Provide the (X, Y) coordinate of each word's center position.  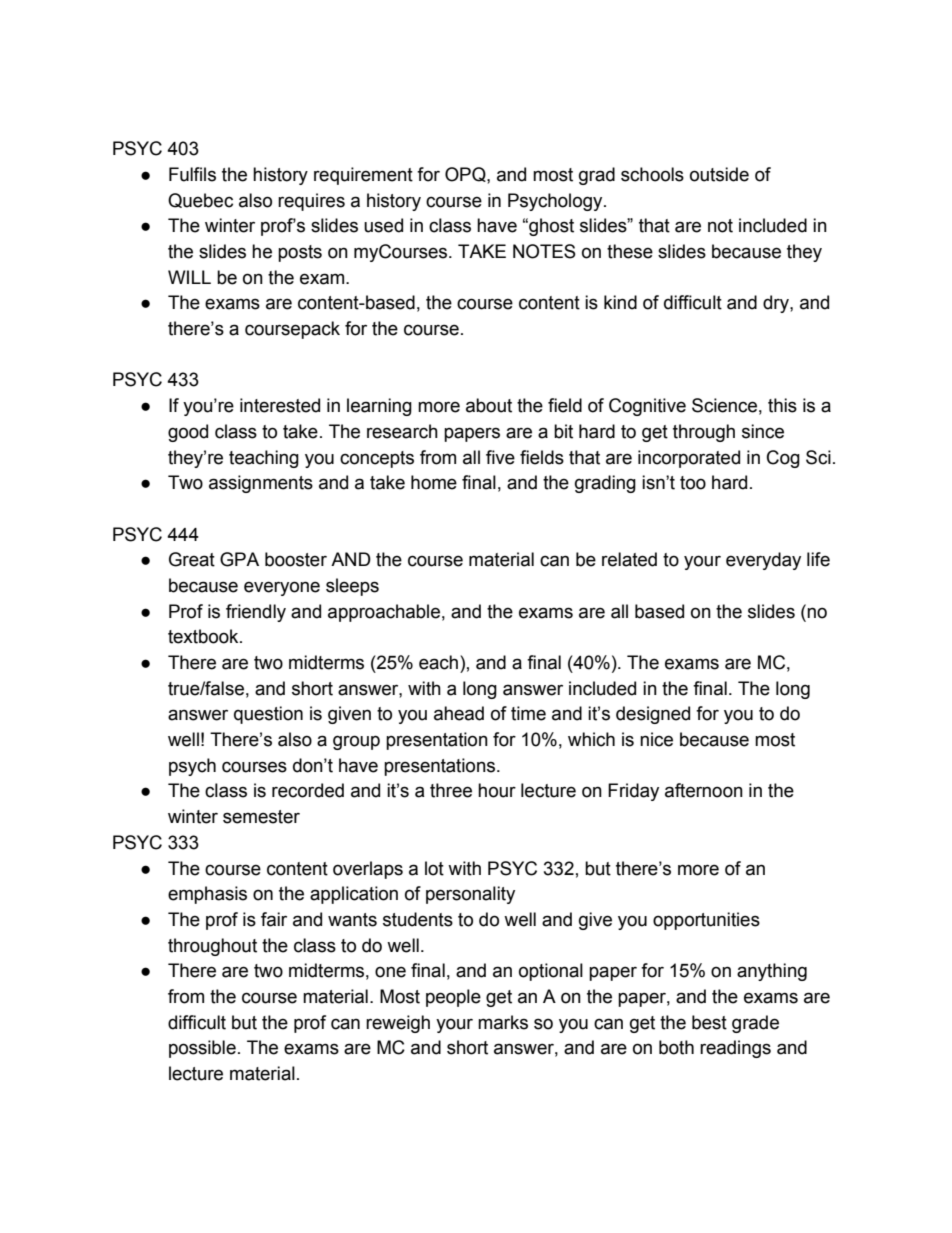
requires (311, 202)
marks (503, 1022)
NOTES (544, 251)
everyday (763, 561)
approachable (384, 613)
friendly (256, 613)
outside (719, 174)
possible (202, 1049)
